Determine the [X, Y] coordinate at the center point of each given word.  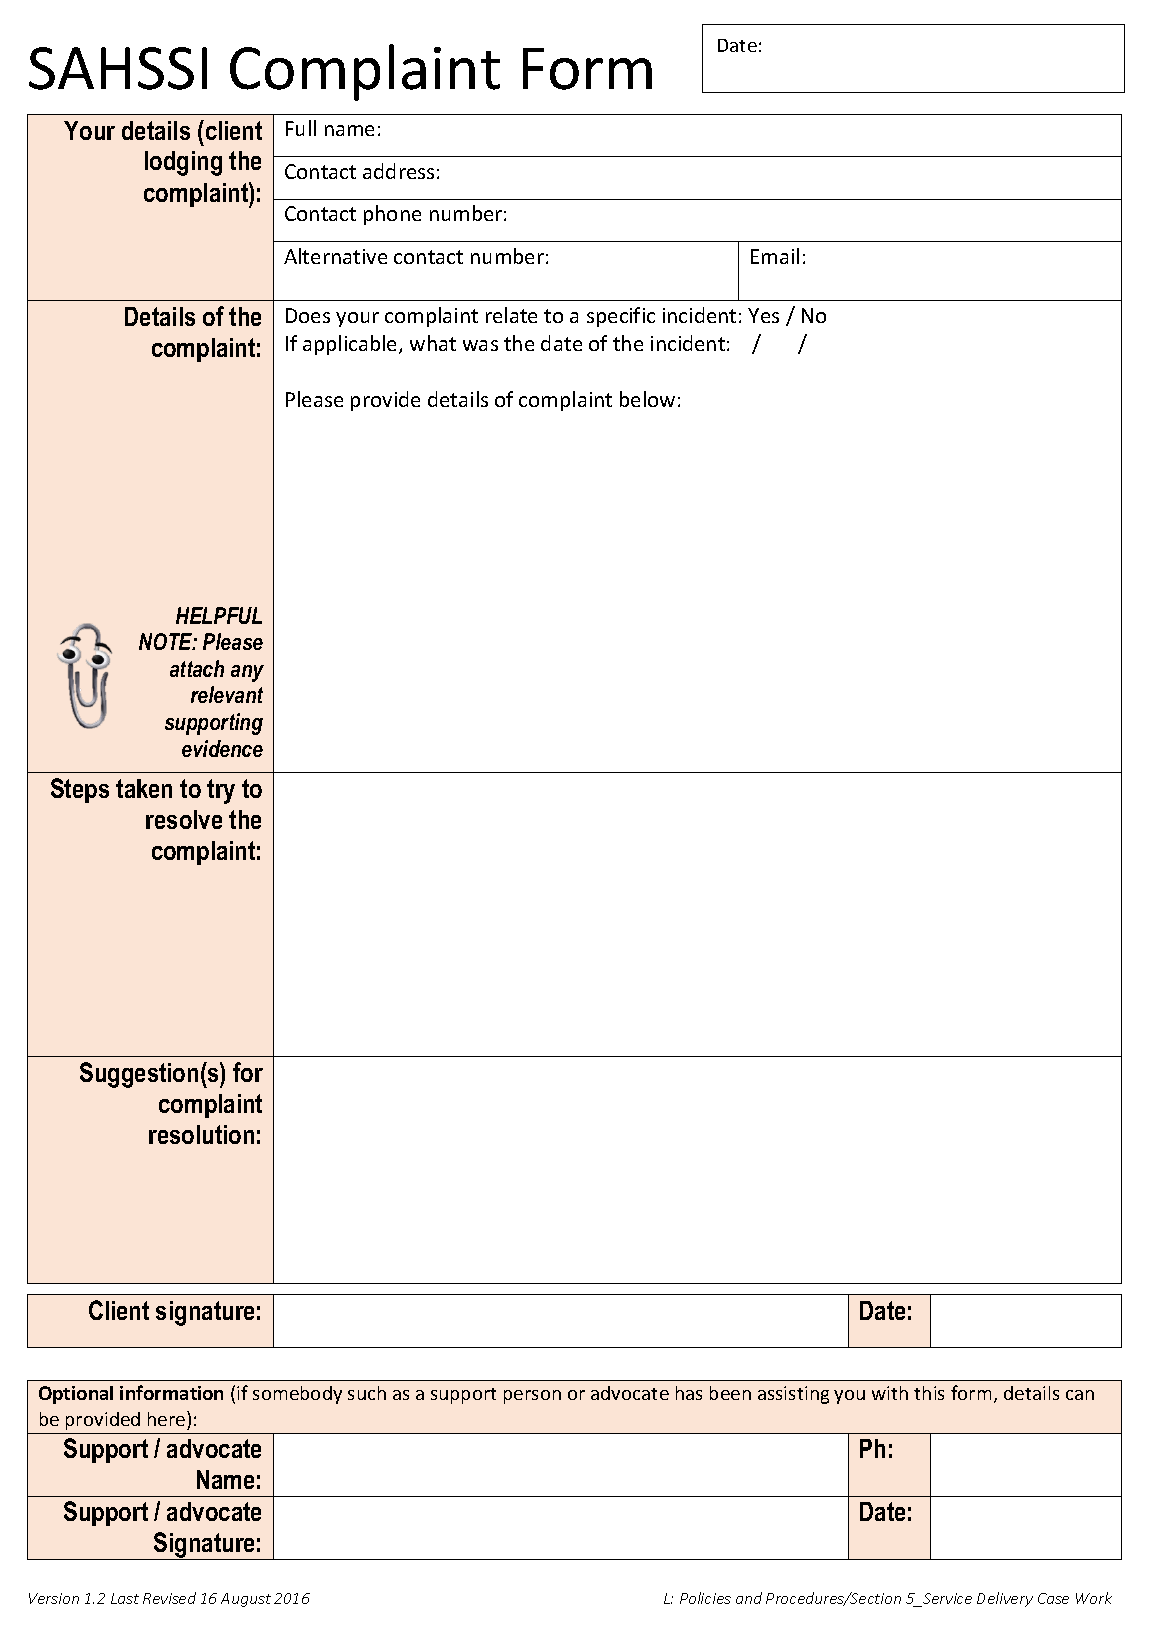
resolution [201, 1134]
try [221, 791]
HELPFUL [219, 615]
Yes [763, 315]
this [929, 1393]
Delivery [1005, 1599]
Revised [169, 1598]
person [532, 1397]
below [647, 399]
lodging [183, 163]
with [890, 1393]
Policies [705, 1598]
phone [392, 215]
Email [775, 256]
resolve [184, 819]
